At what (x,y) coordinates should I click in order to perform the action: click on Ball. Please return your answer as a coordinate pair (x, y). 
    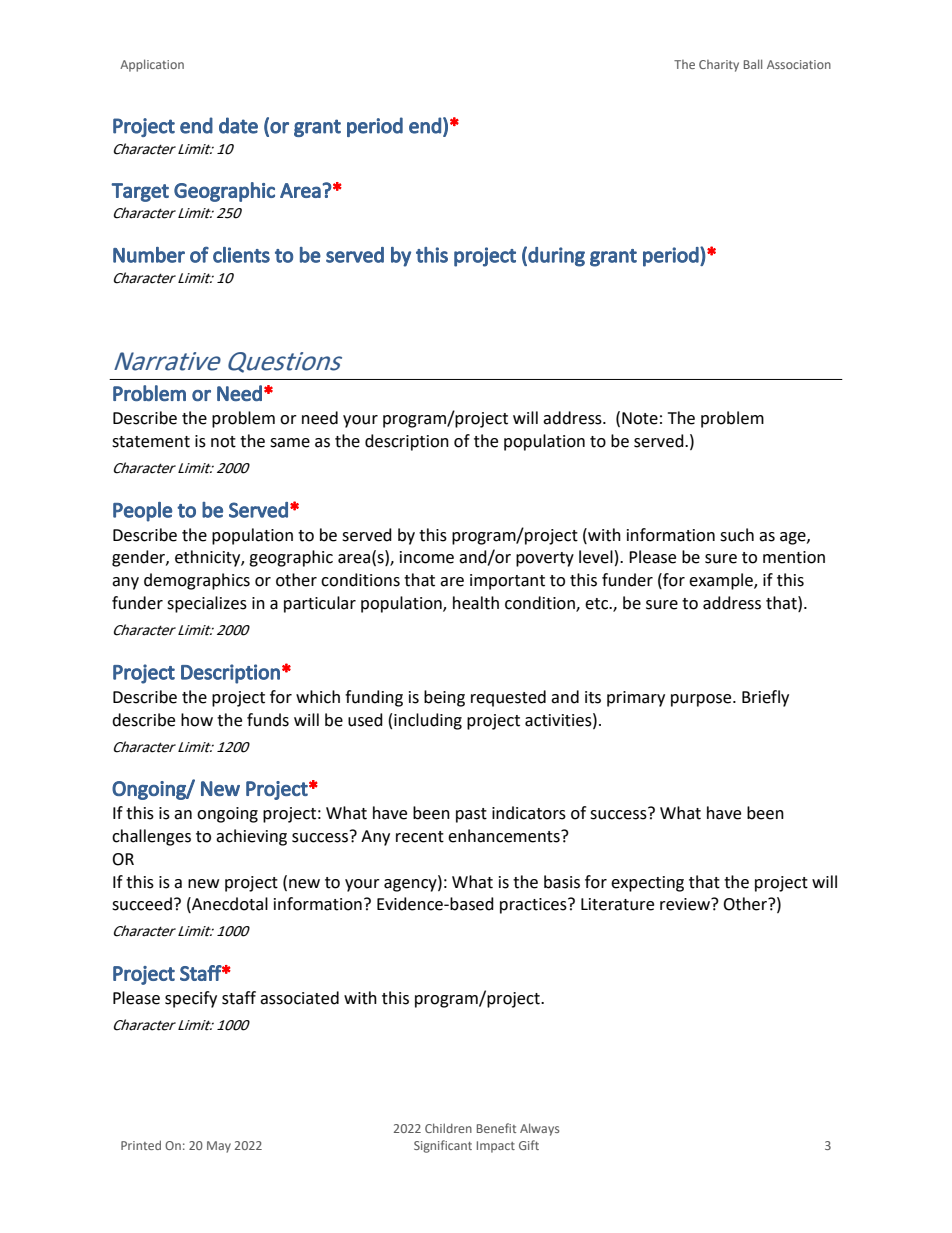
    Looking at the image, I should click on (753, 64).
